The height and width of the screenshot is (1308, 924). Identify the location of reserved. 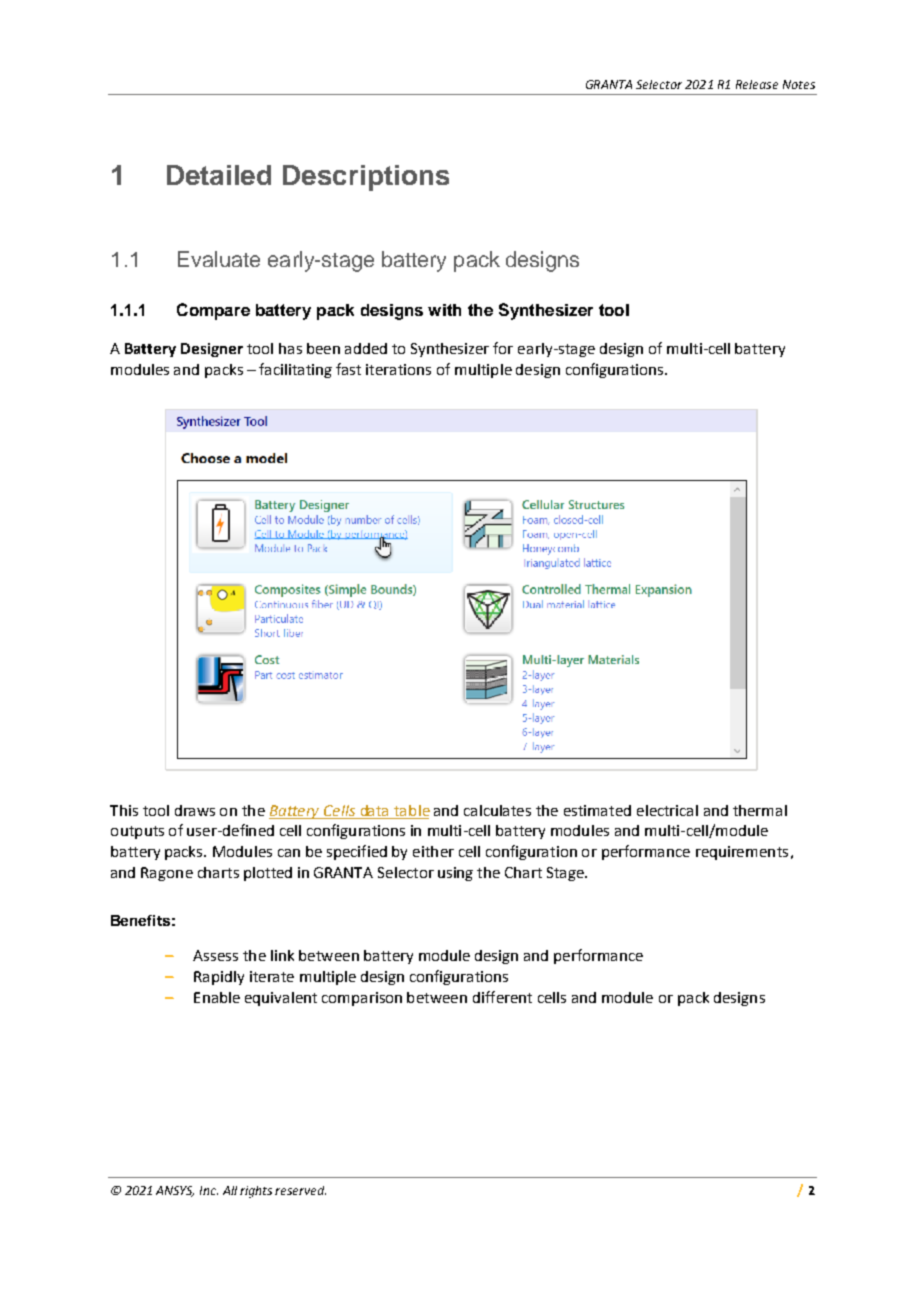
(300, 1190).
